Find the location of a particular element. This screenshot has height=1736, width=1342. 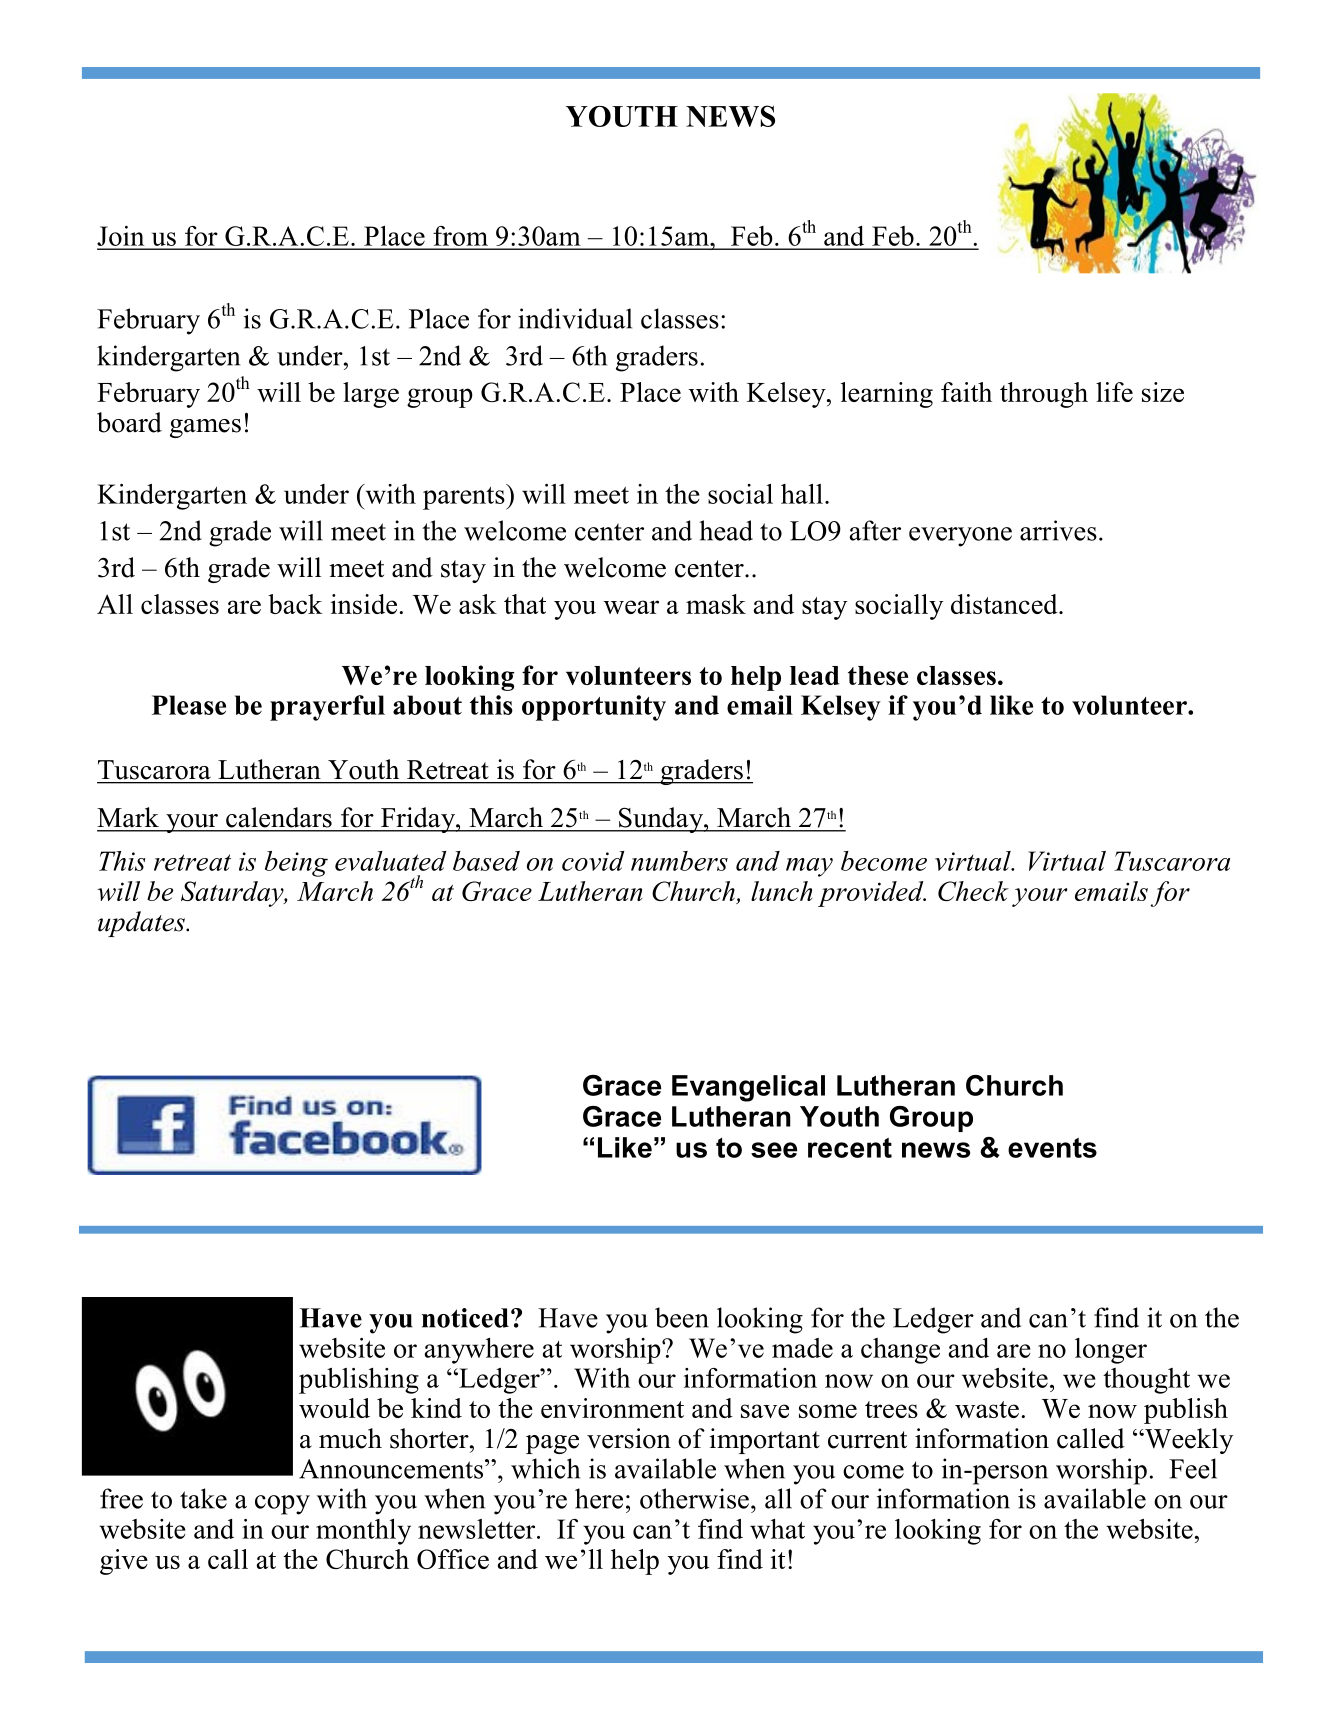

copy is located at coordinates (282, 1505).
